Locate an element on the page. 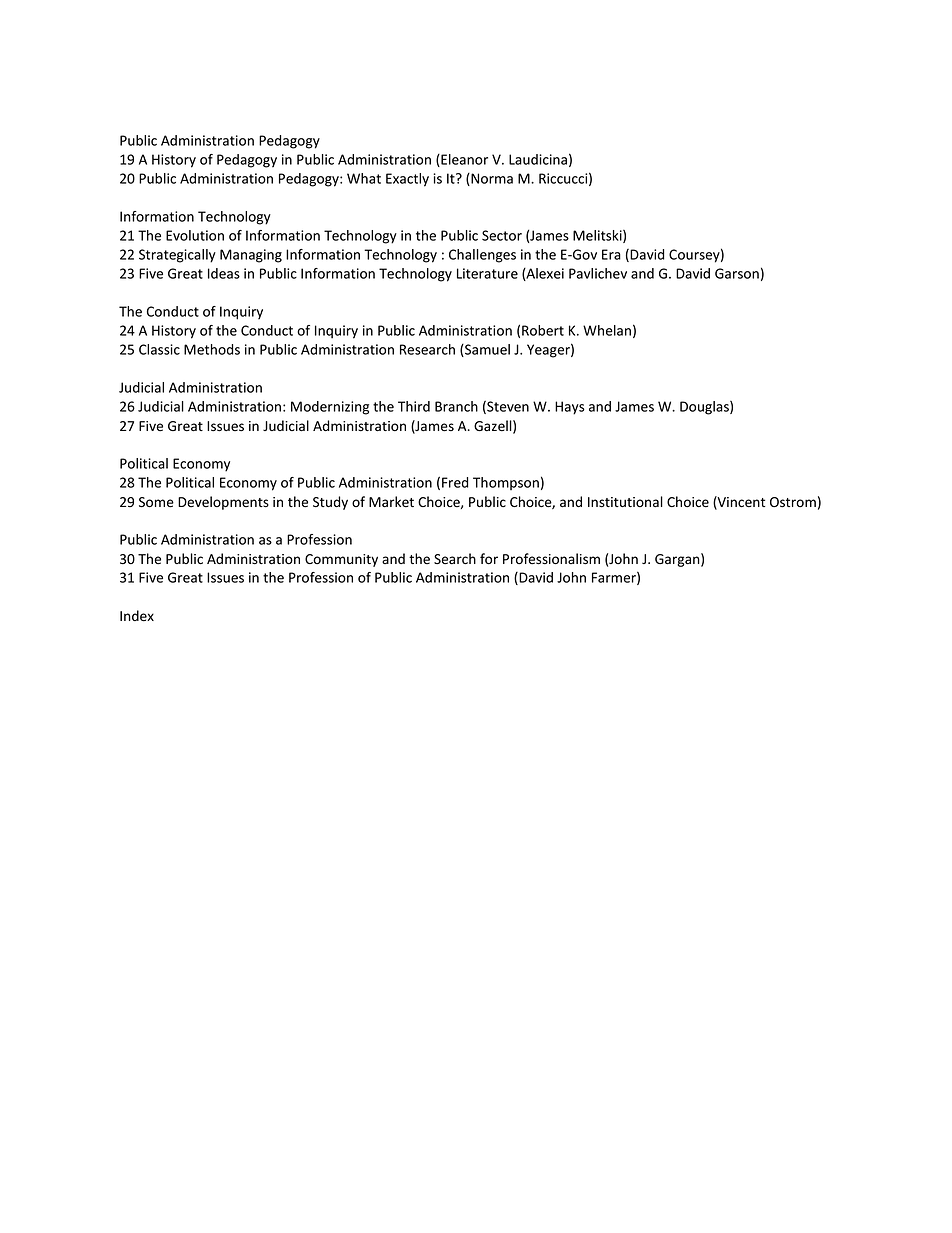  Exactly is located at coordinates (407, 180).
